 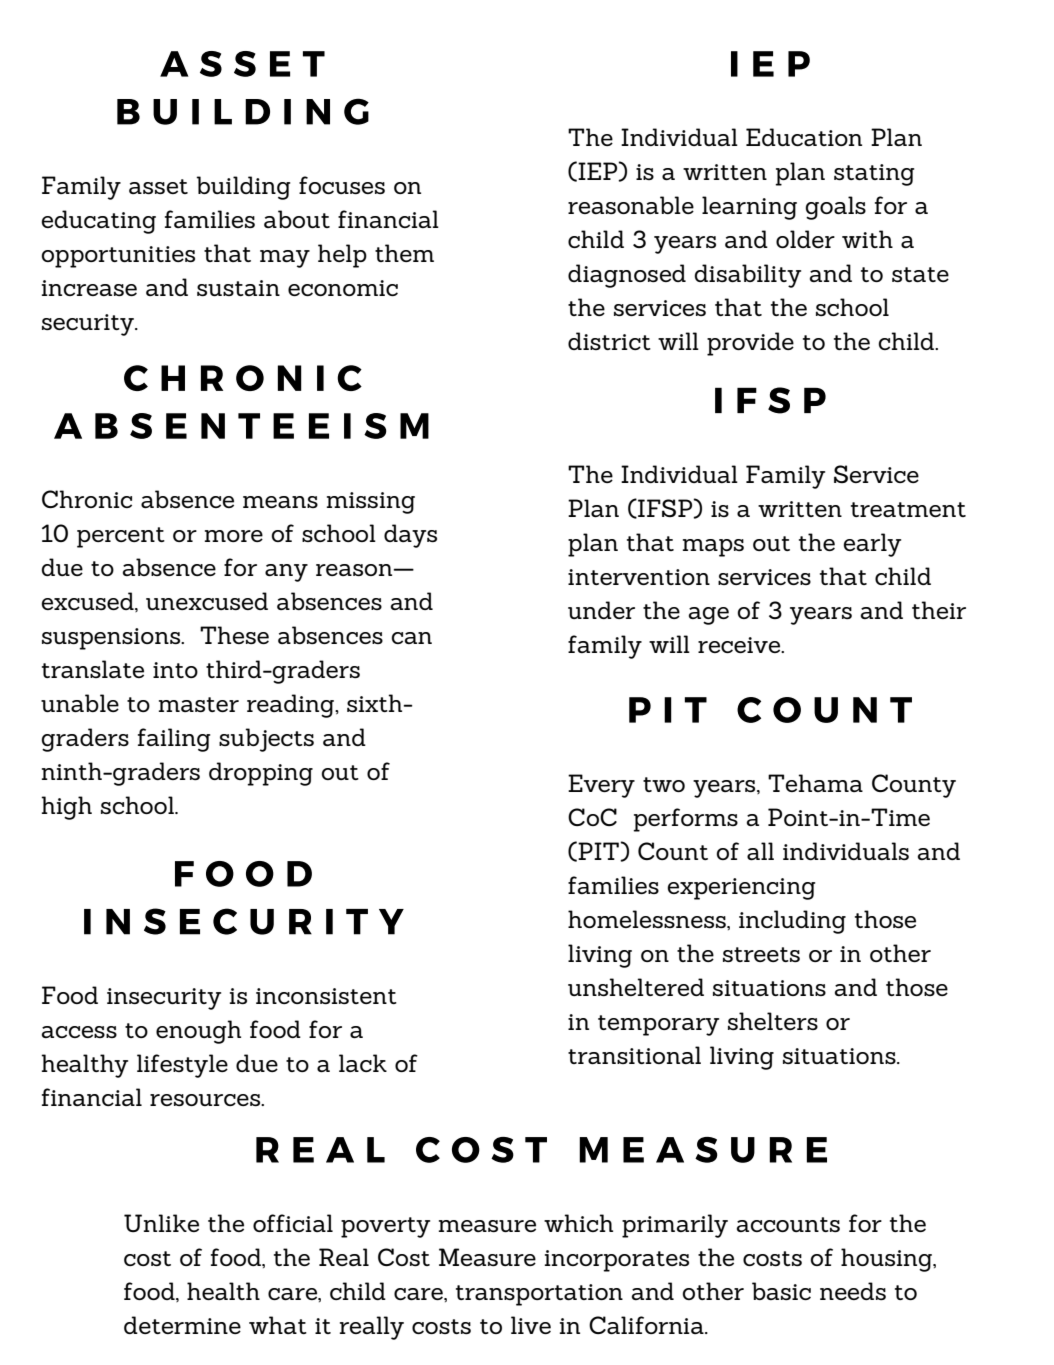 What do you see at coordinates (404, 253) in the screenshot?
I see `them` at bounding box center [404, 253].
